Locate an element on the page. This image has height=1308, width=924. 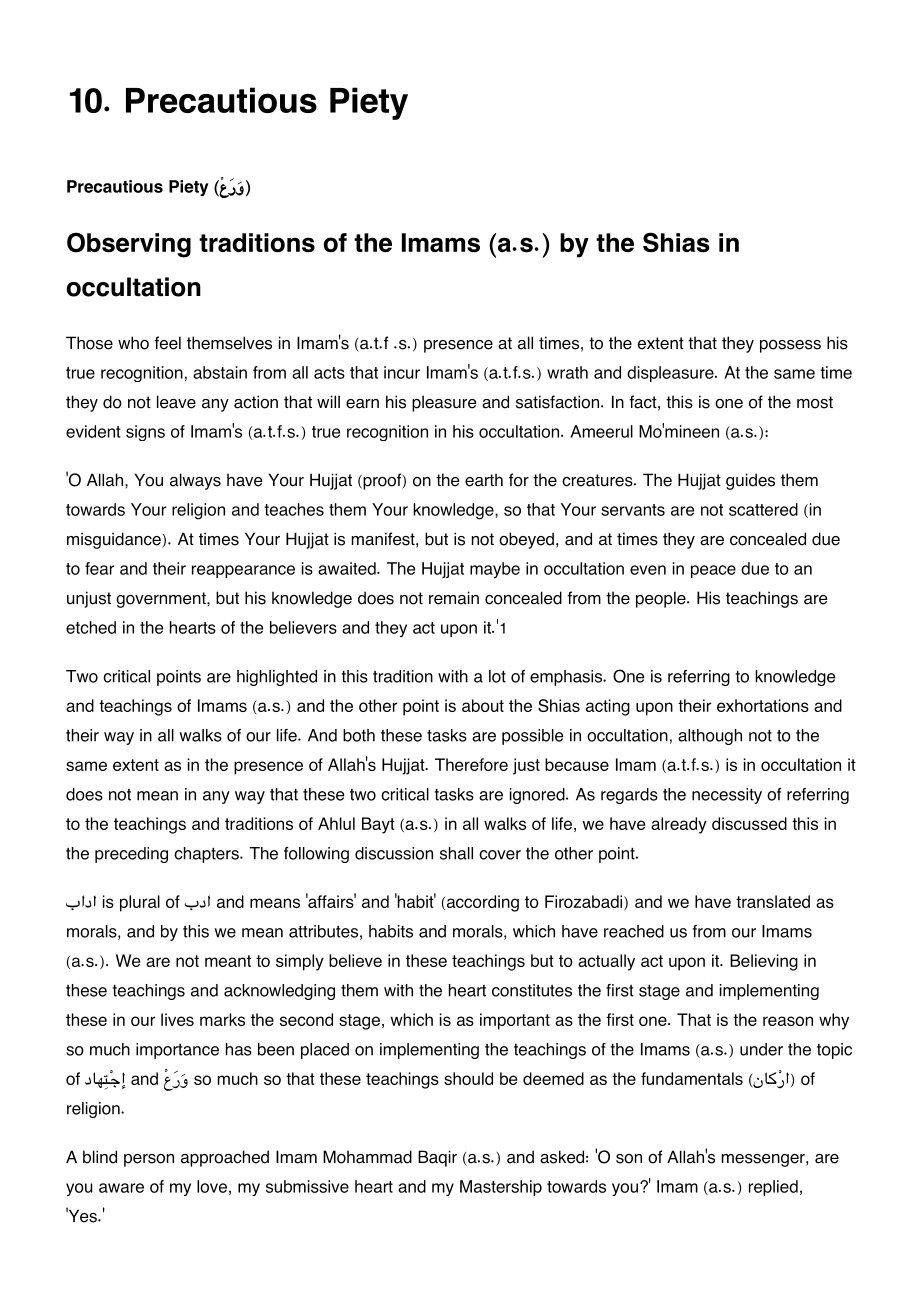
possess is located at coordinates (790, 346).
